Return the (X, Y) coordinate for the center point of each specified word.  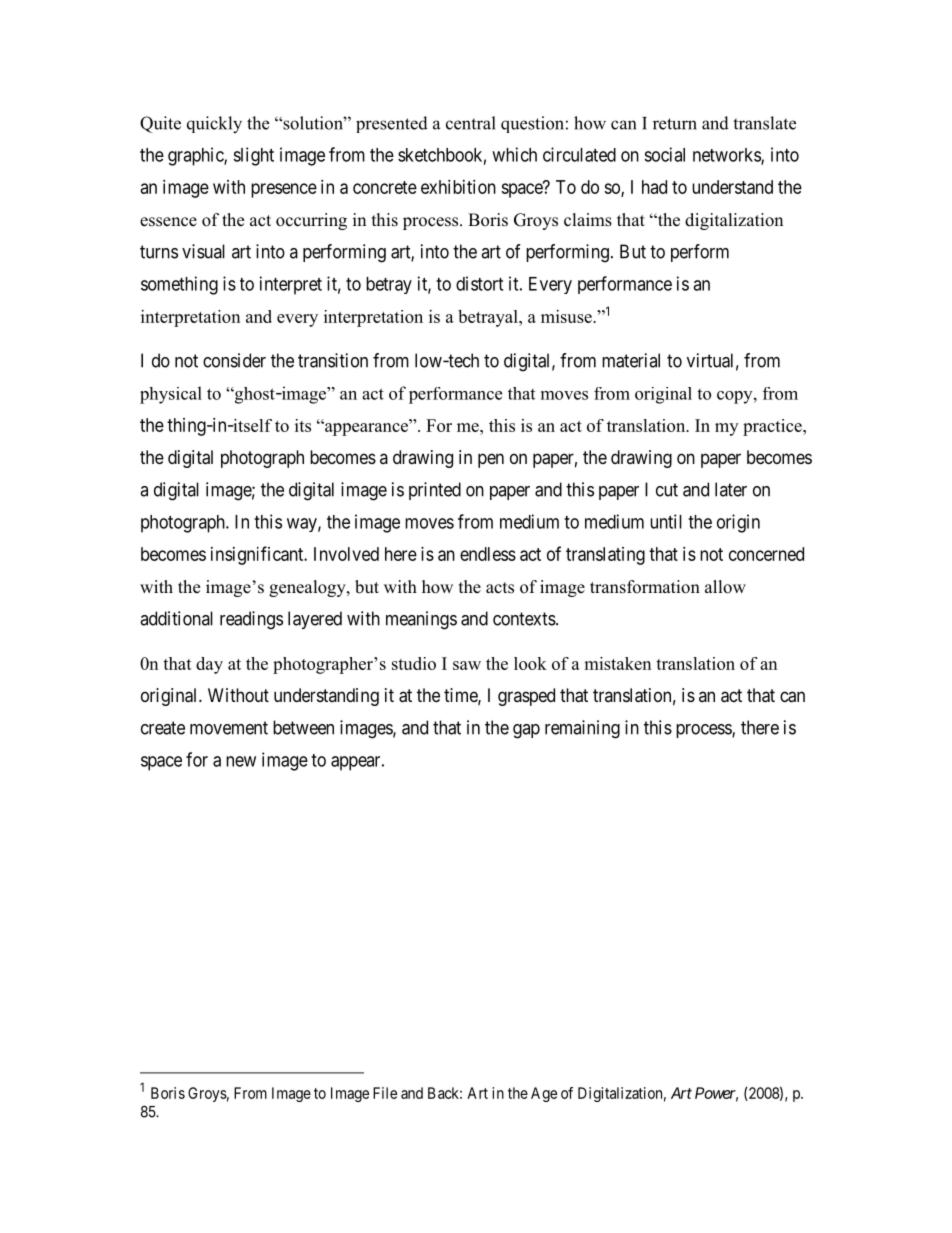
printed (435, 491)
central (471, 123)
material (631, 360)
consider (234, 360)
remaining (582, 729)
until (666, 521)
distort (479, 283)
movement (229, 728)
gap (526, 731)
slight (253, 156)
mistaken (617, 663)
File (385, 1093)
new (241, 761)
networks (727, 156)
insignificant (258, 555)
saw (467, 665)
